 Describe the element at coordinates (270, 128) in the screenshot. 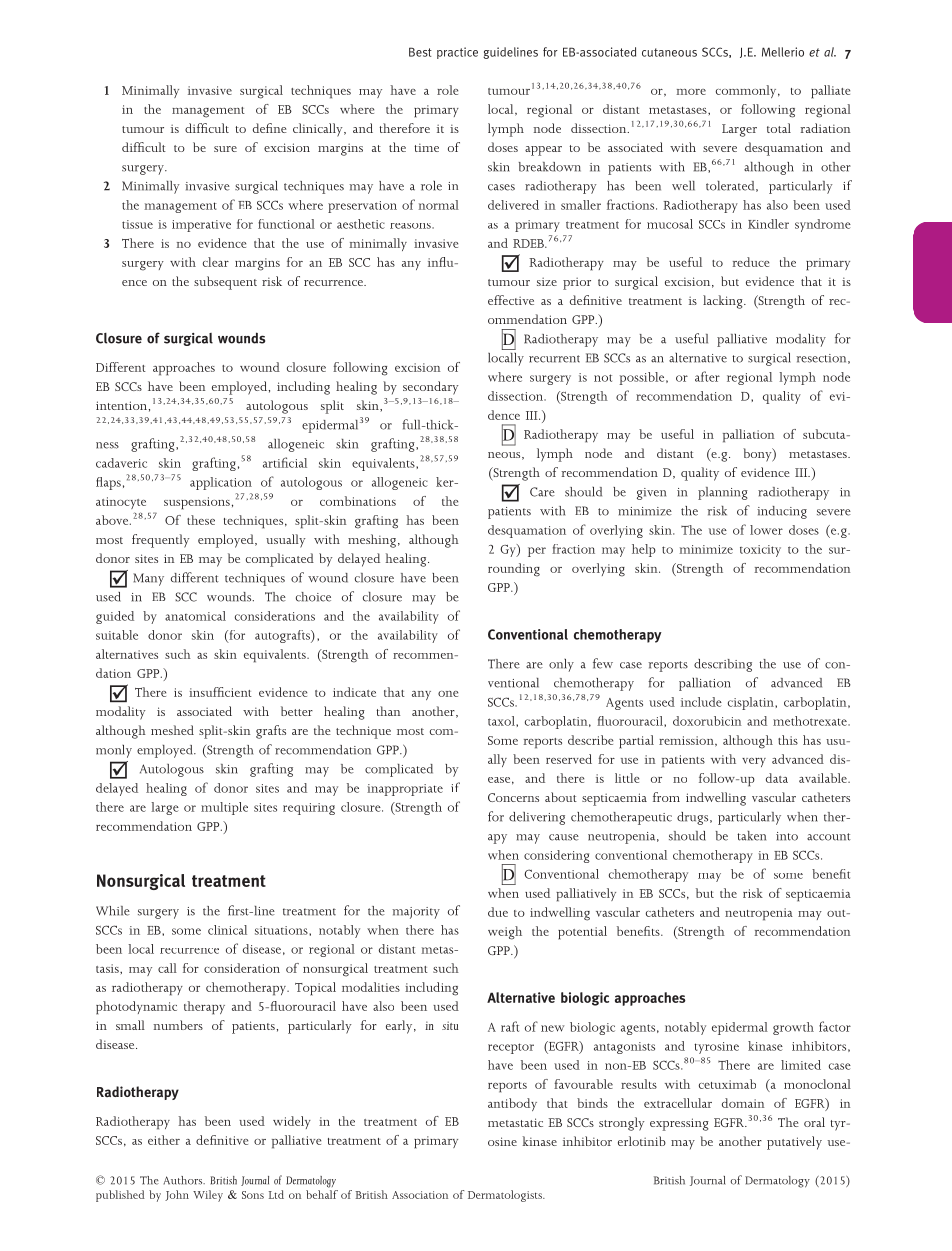

I see `define` at that location.
